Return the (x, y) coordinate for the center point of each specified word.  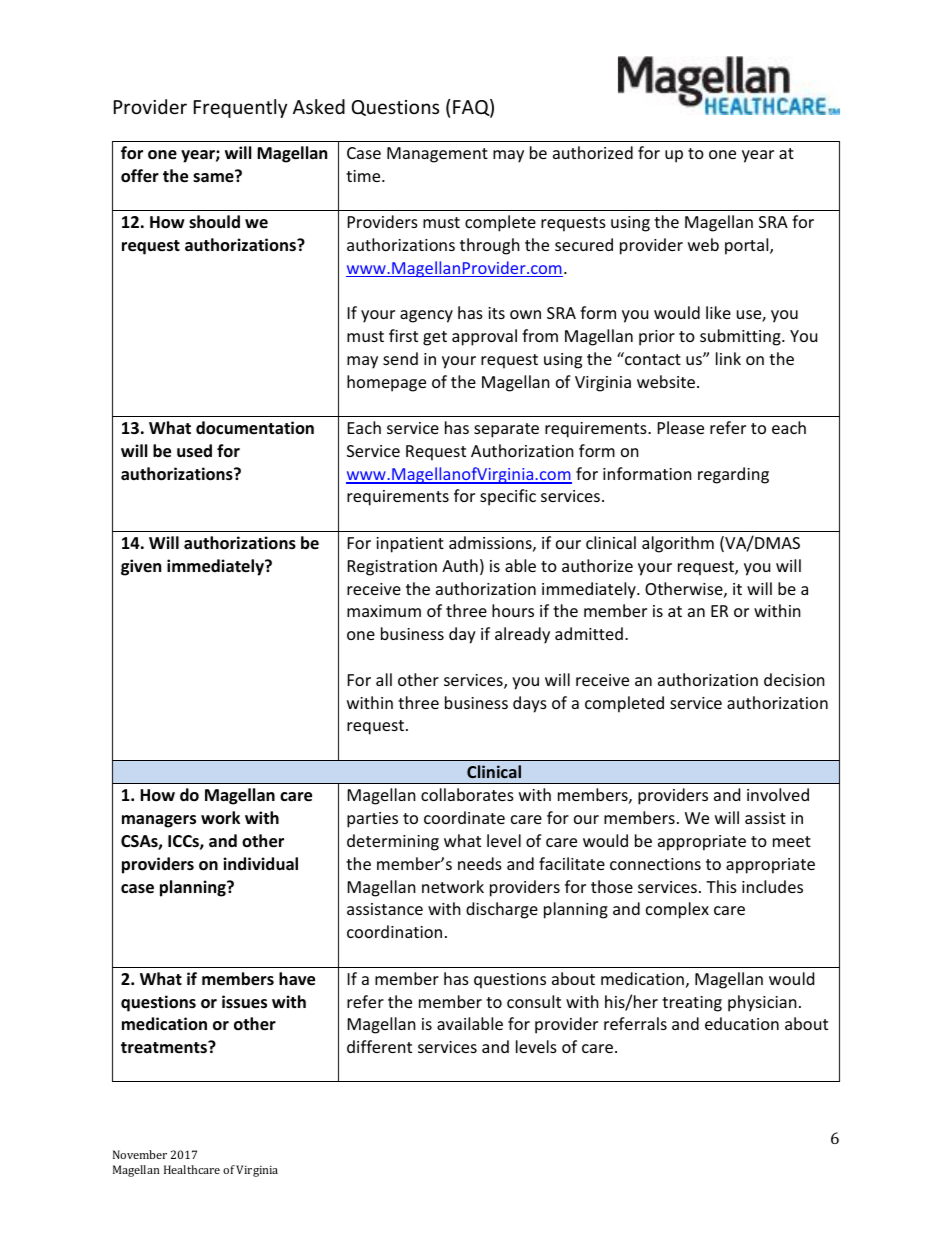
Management (437, 155)
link (728, 358)
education (742, 1023)
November (140, 1154)
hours (513, 610)
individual (260, 864)
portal (748, 246)
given (141, 567)
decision (794, 679)
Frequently (240, 108)
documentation (255, 428)
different (379, 1046)
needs (480, 863)
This (721, 886)
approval (484, 337)
